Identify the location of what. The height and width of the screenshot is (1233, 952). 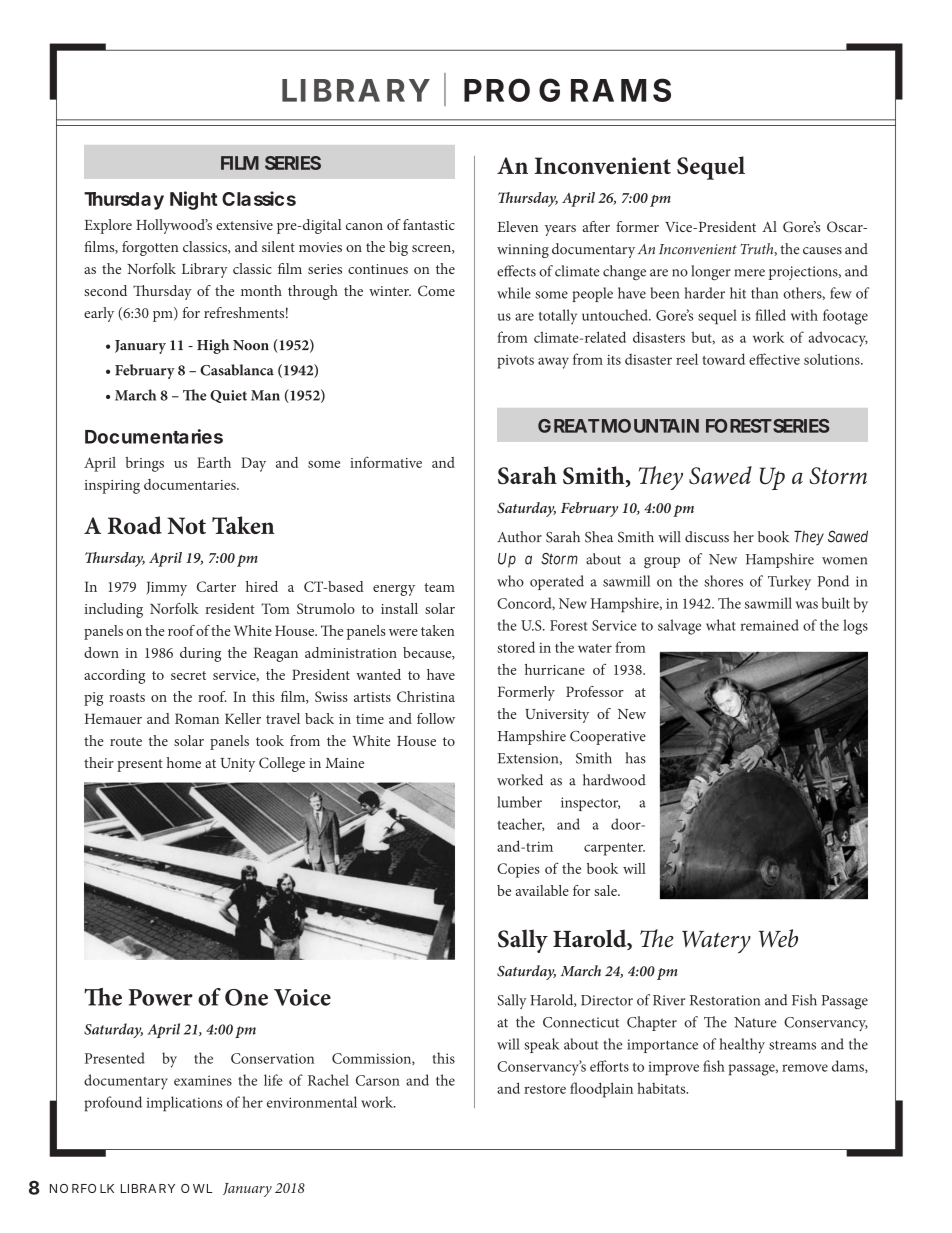
(721, 625).
